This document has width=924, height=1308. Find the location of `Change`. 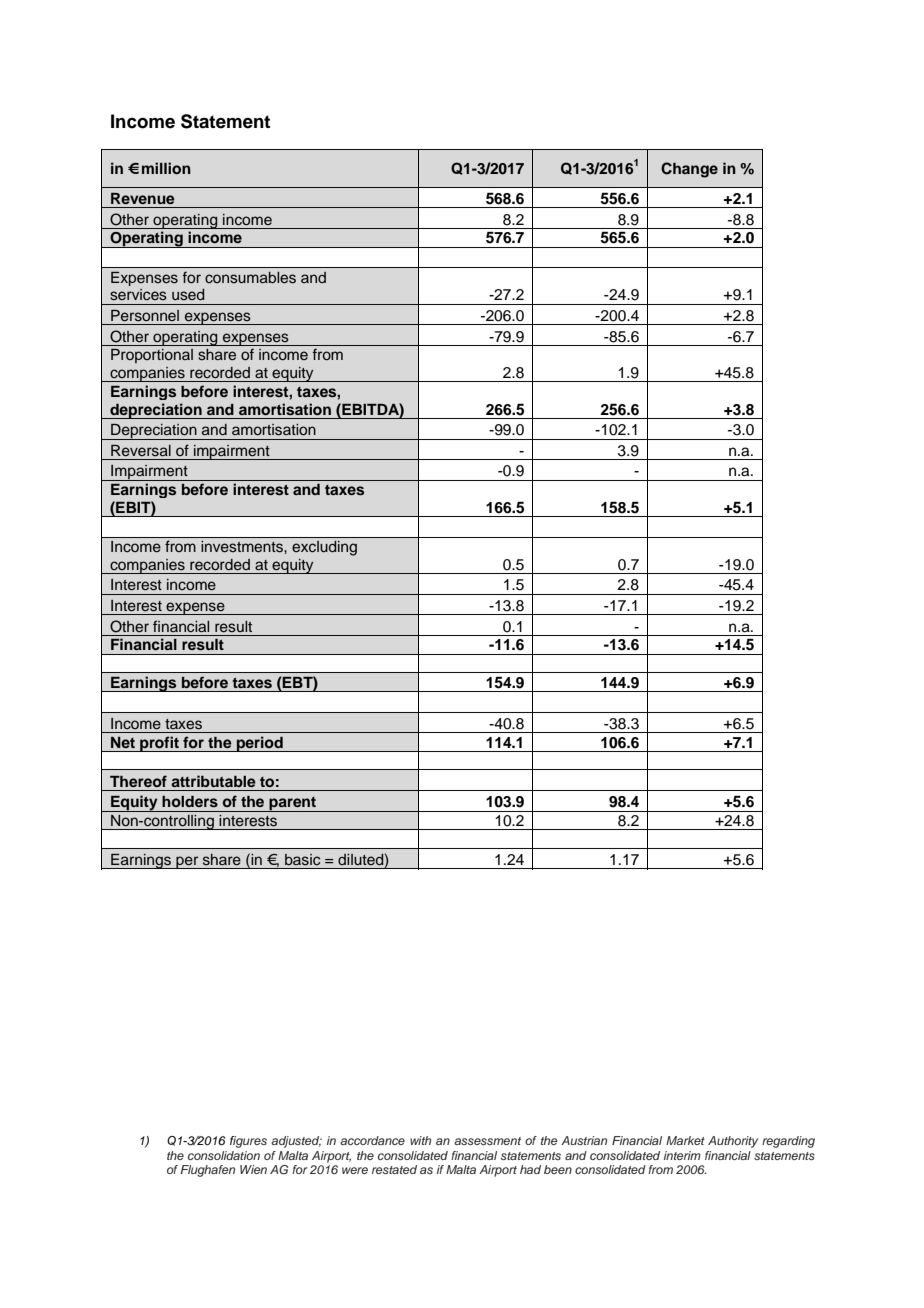

Change is located at coordinates (689, 170).
